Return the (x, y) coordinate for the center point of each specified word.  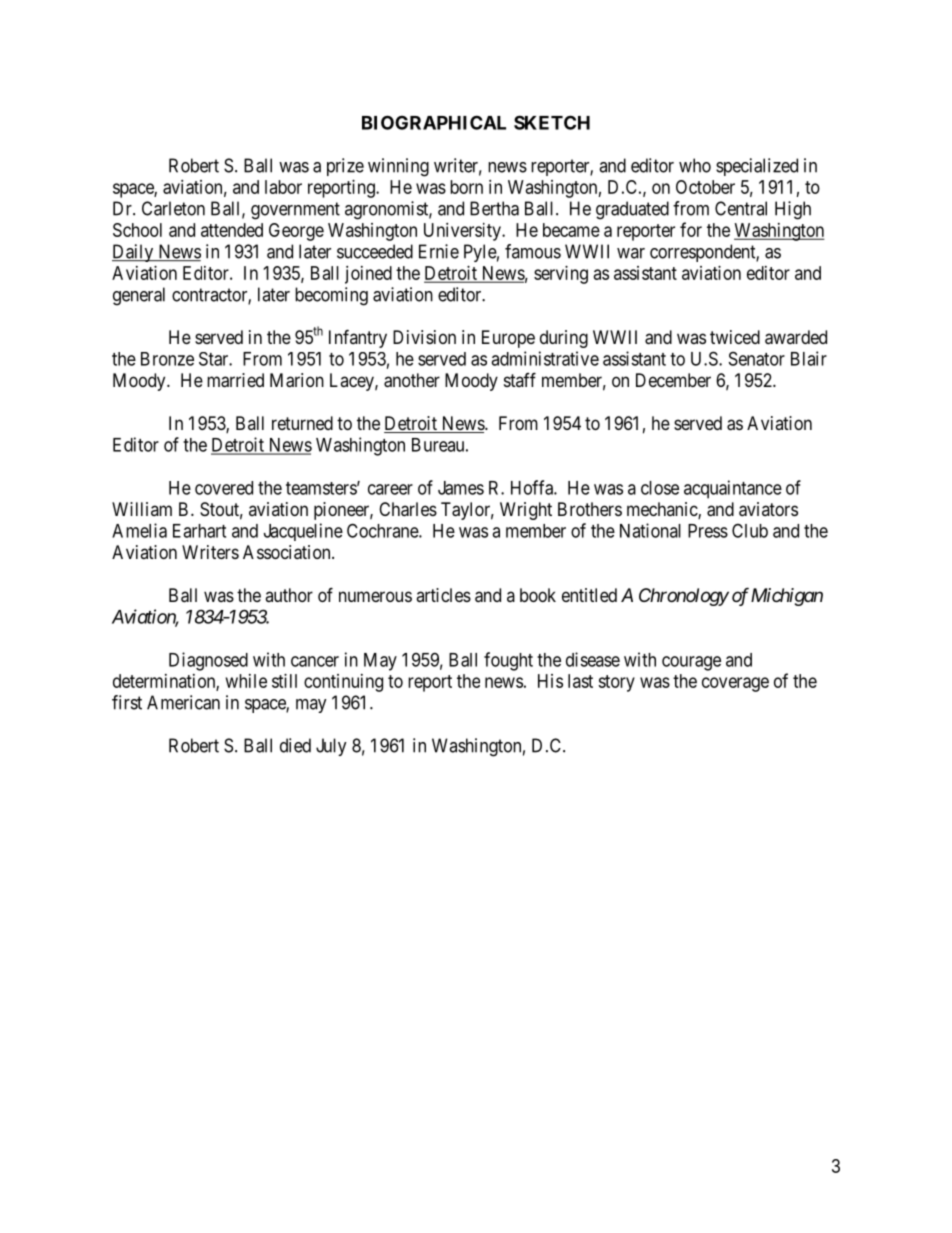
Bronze (167, 359)
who (695, 165)
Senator (757, 358)
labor (283, 187)
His (550, 681)
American (183, 702)
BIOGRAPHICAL (434, 122)
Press (708, 531)
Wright (526, 511)
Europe (508, 339)
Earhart (199, 531)
